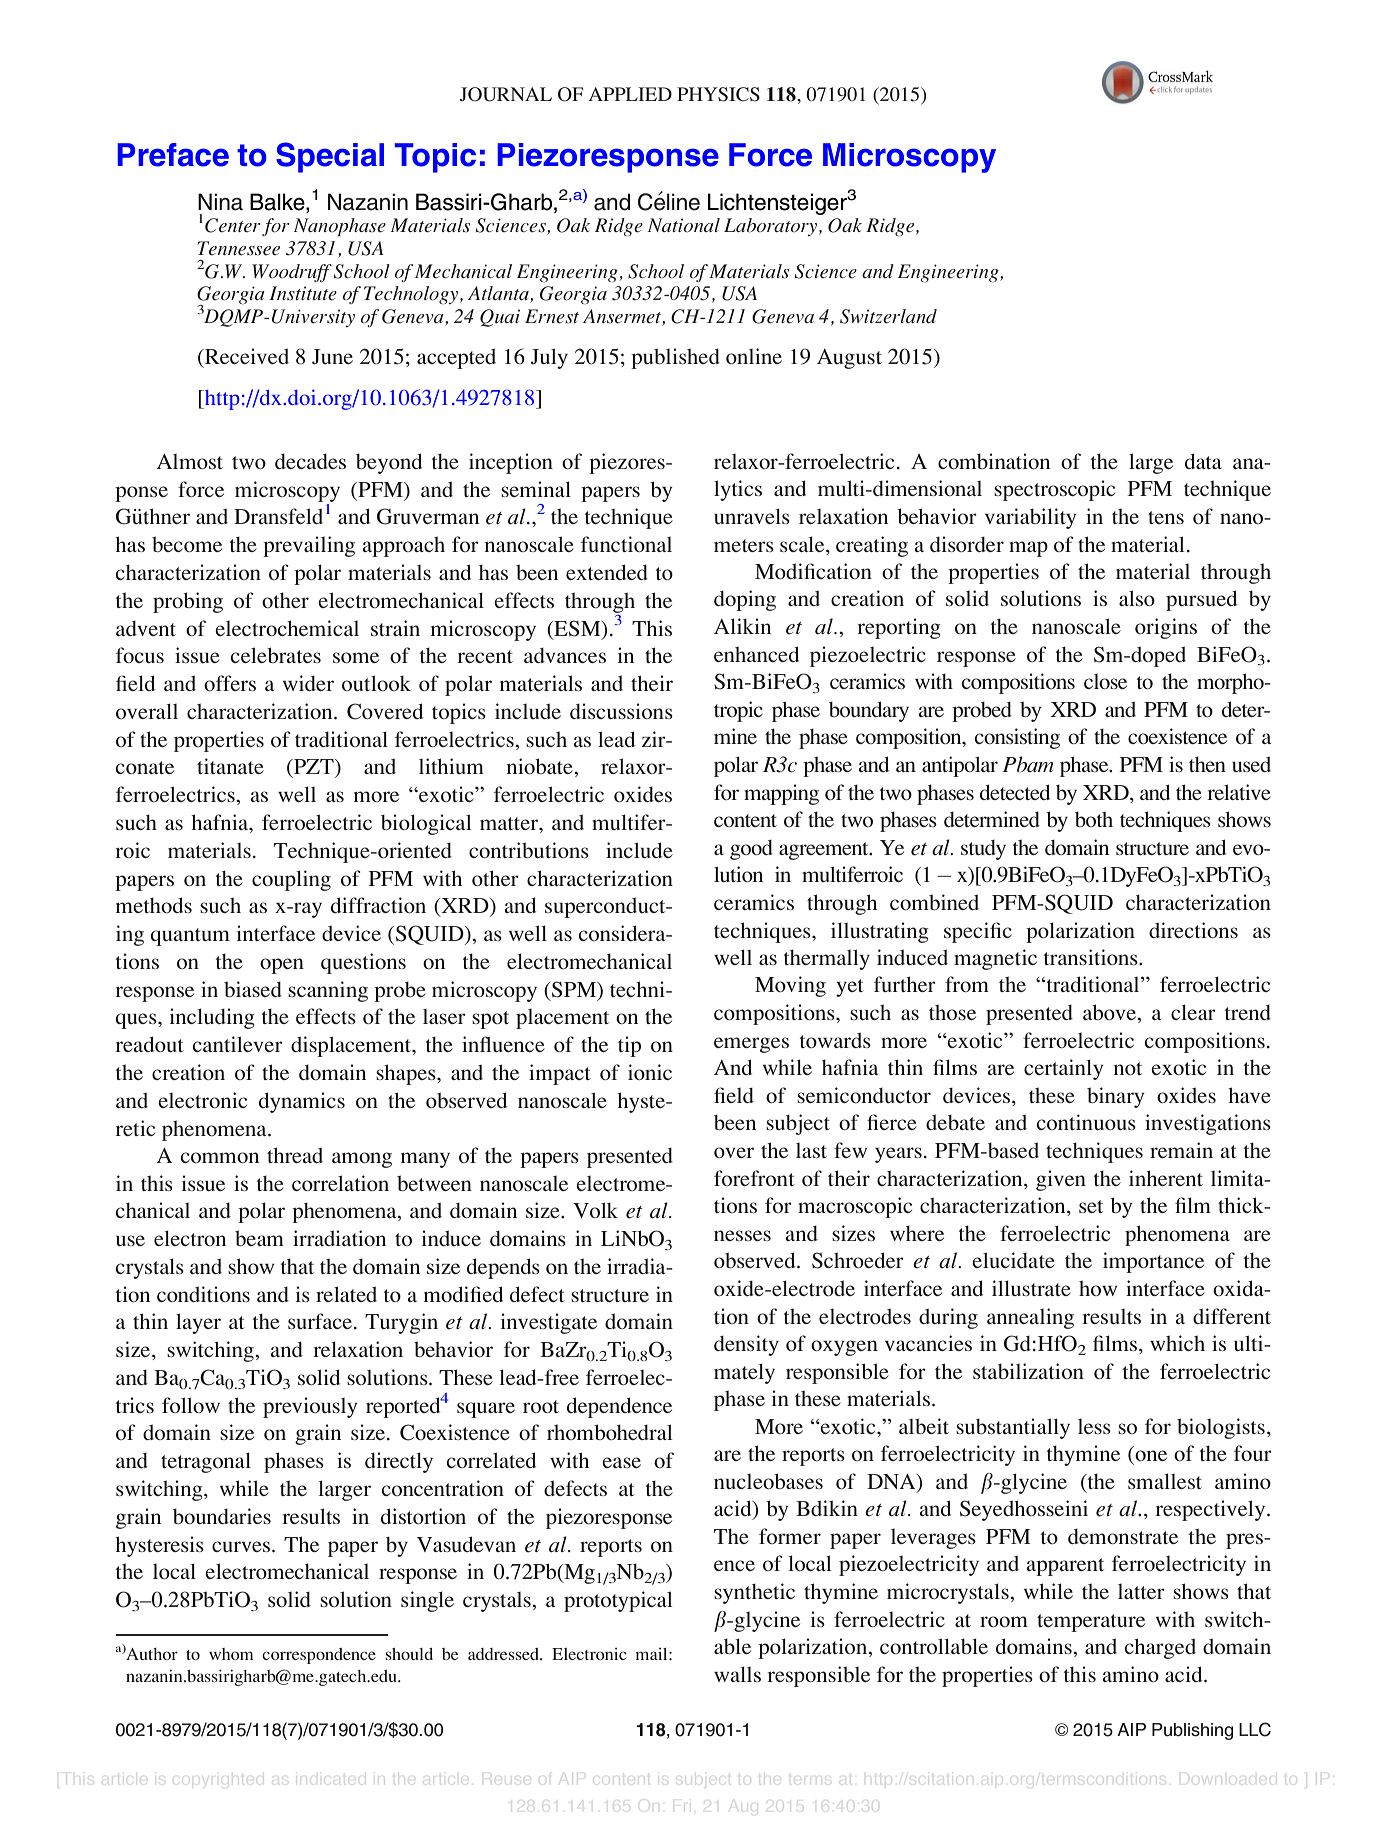 The width and height of the screenshot is (1387, 1835). What do you see at coordinates (330, 157) in the screenshot?
I see `Special` at bounding box center [330, 157].
